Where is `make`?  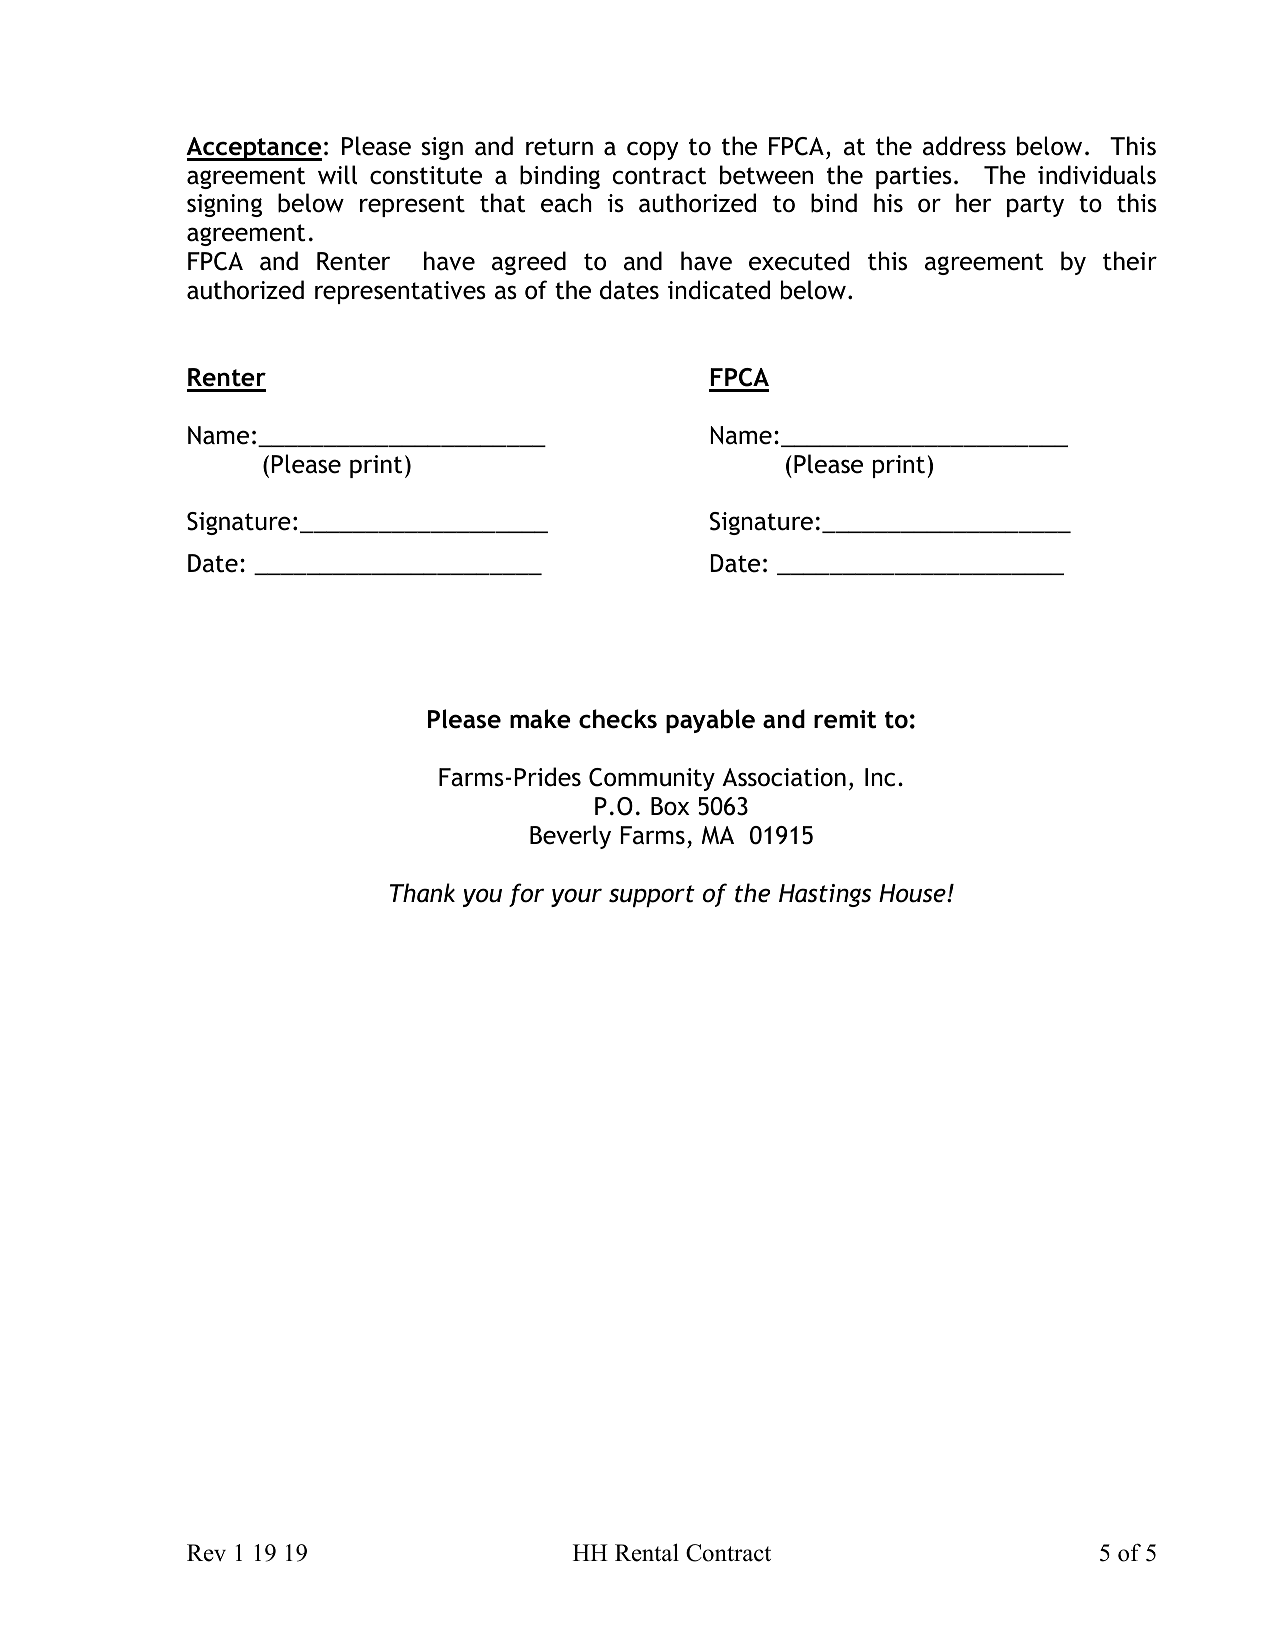
make is located at coordinates (540, 719).
